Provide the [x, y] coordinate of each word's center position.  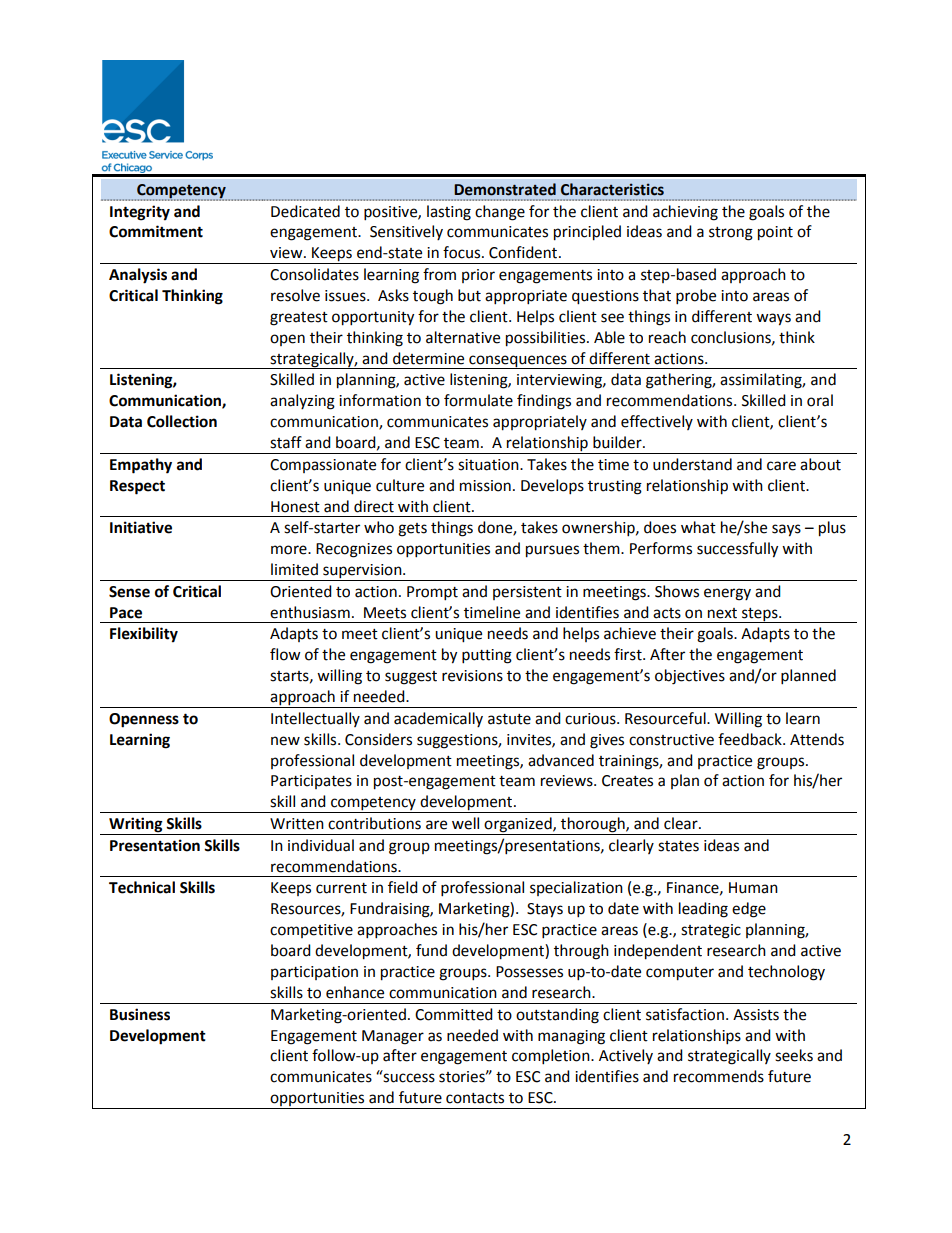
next [722, 613]
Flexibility [144, 635]
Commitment [156, 231]
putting [487, 656]
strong [731, 234]
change [500, 213]
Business [140, 1014]
